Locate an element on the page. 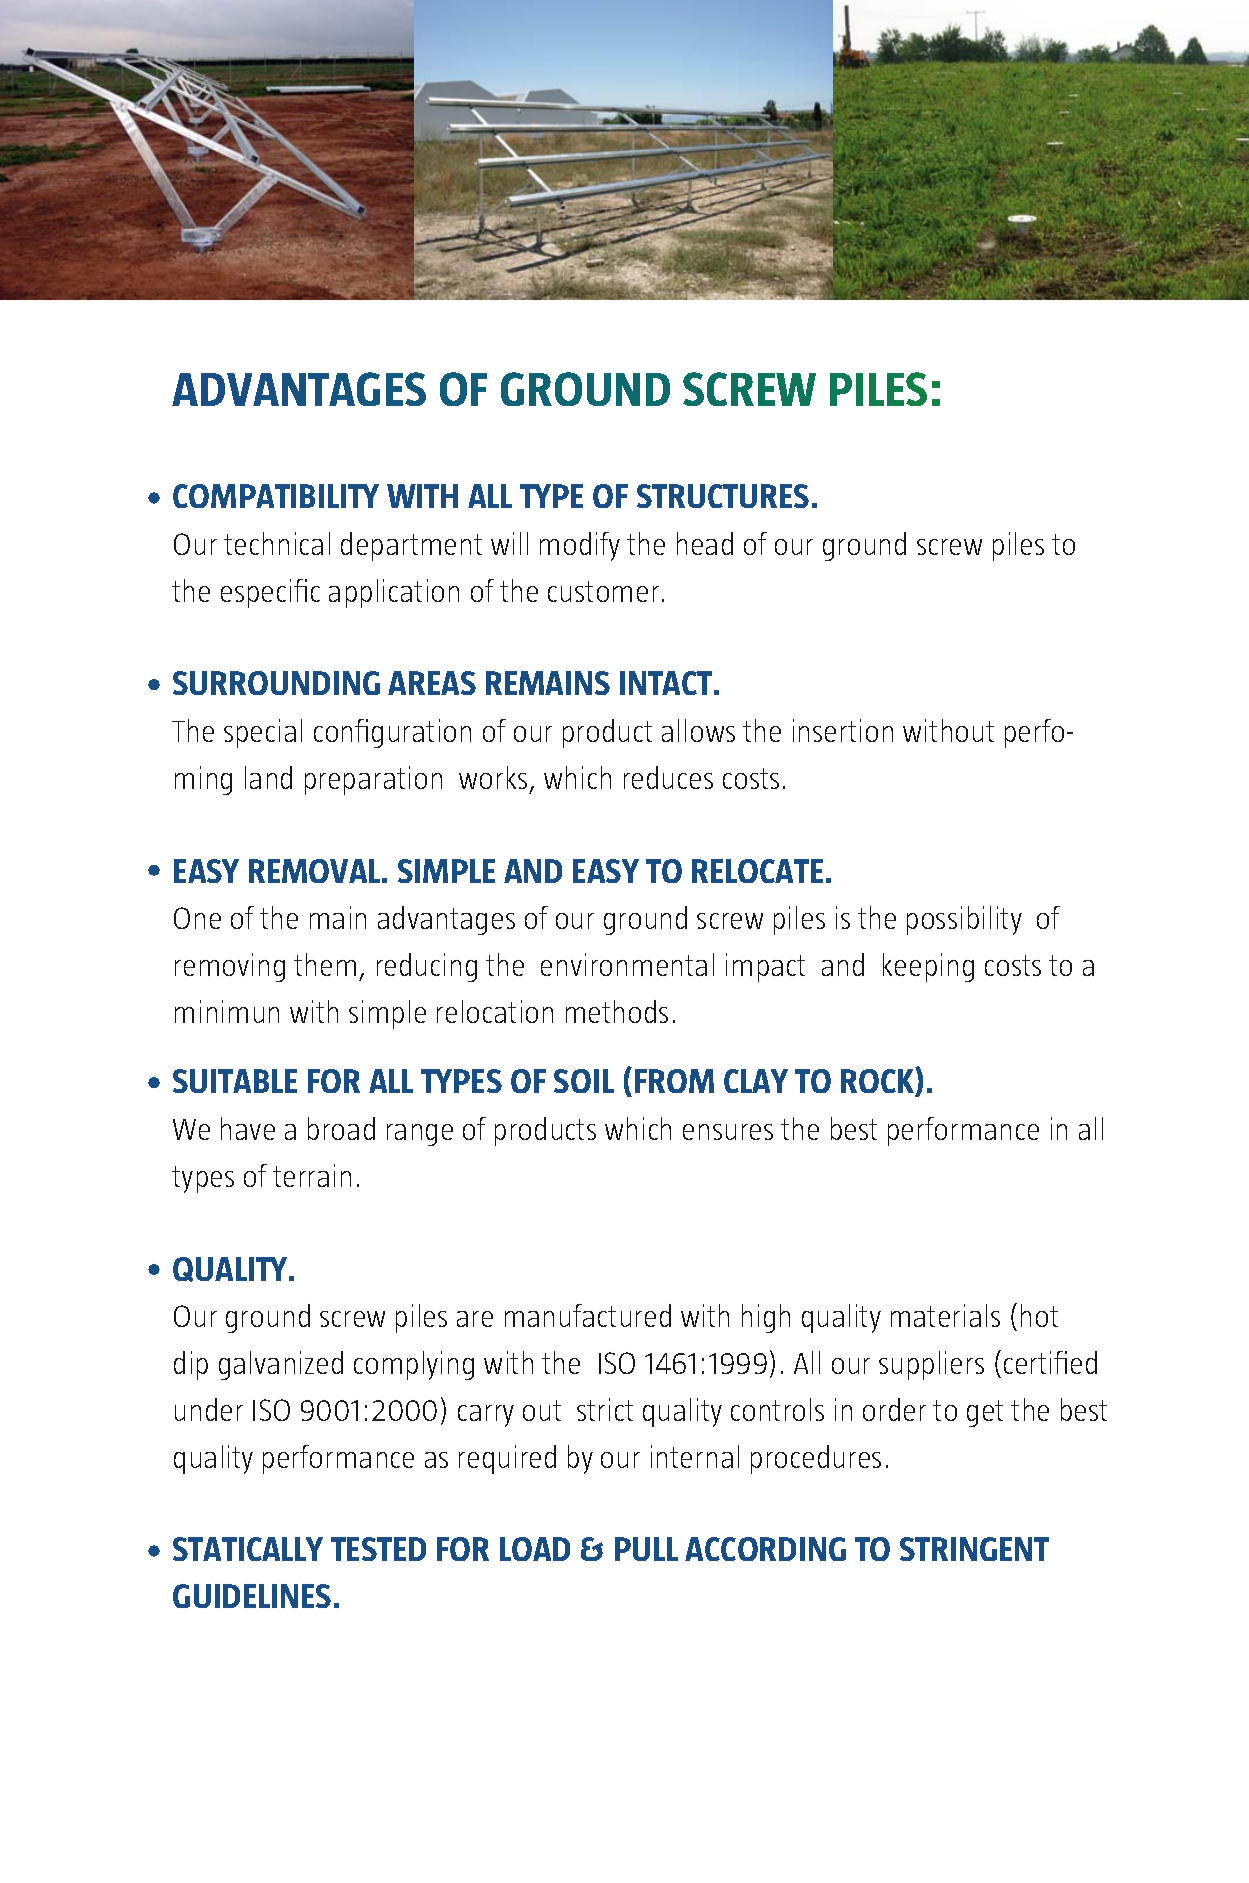 This page has height=1883, width=1249. STRUCTURES is located at coordinates (723, 496).
